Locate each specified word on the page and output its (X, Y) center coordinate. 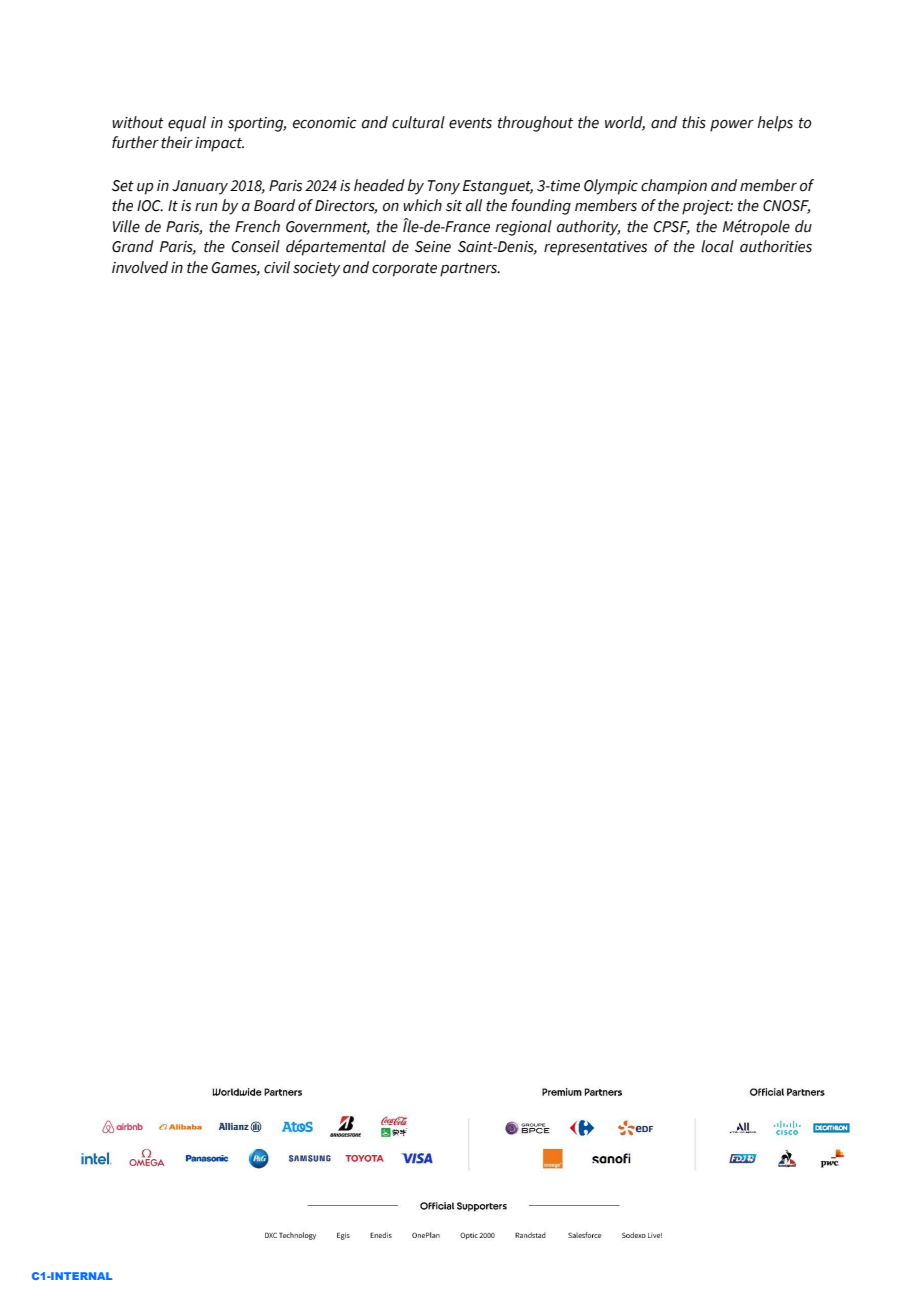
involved (140, 267)
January (200, 187)
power (732, 126)
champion (674, 187)
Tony (444, 187)
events (470, 123)
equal (187, 124)
